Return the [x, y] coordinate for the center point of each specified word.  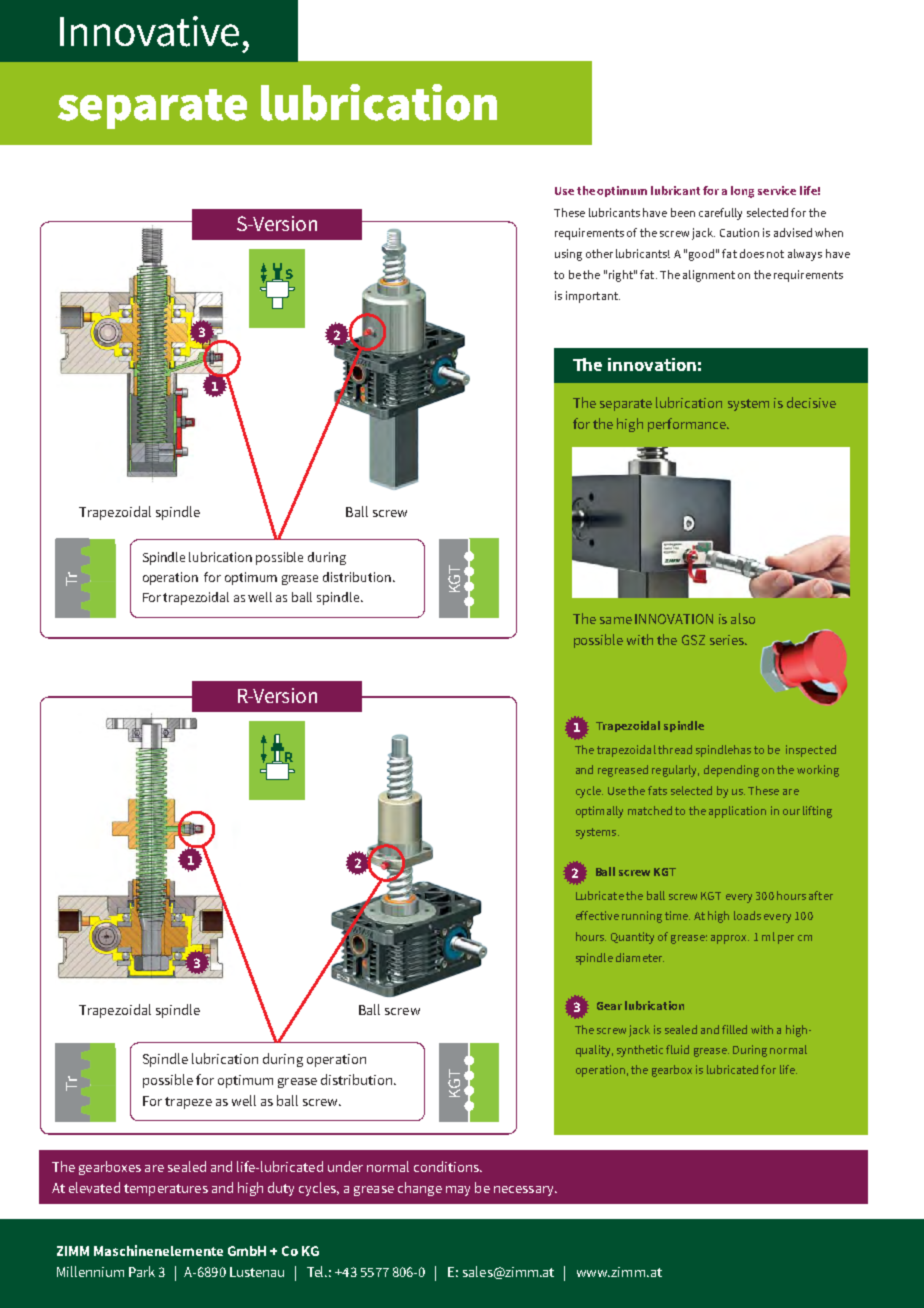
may [458, 1191]
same [616, 620]
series [728, 640]
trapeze [188, 1103]
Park [142, 1271]
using [568, 255]
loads [747, 915]
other [599, 253]
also [743, 618]
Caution [739, 232]
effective [597, 915]
